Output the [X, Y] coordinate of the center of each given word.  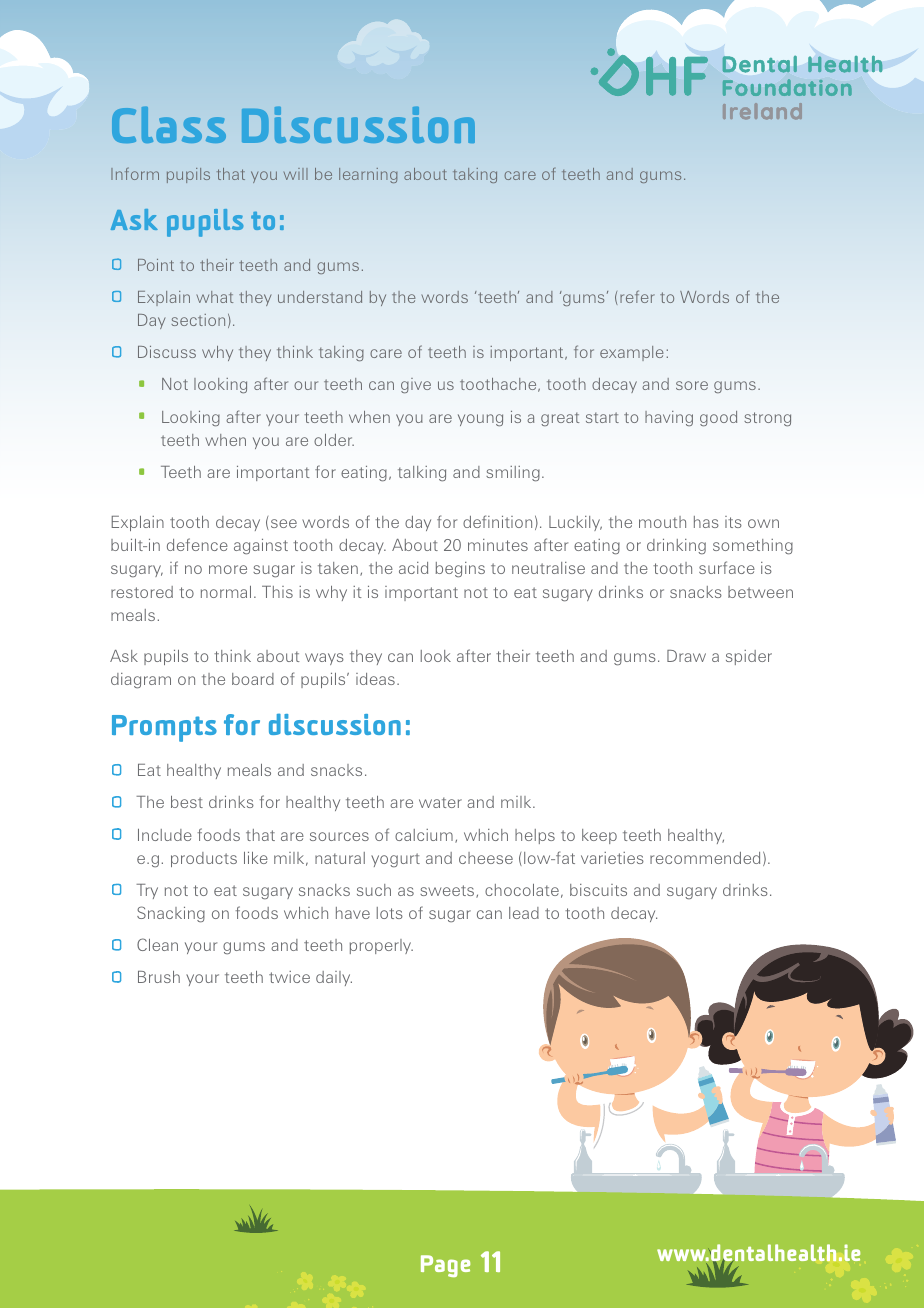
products [204, 859]
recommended [705, 858]
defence [197, 544]
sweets [448, 891]
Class [169, 124]
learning [368, 175]
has [706, 522]
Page [445, 1266]
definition [497, 521]
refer [637, 296]
